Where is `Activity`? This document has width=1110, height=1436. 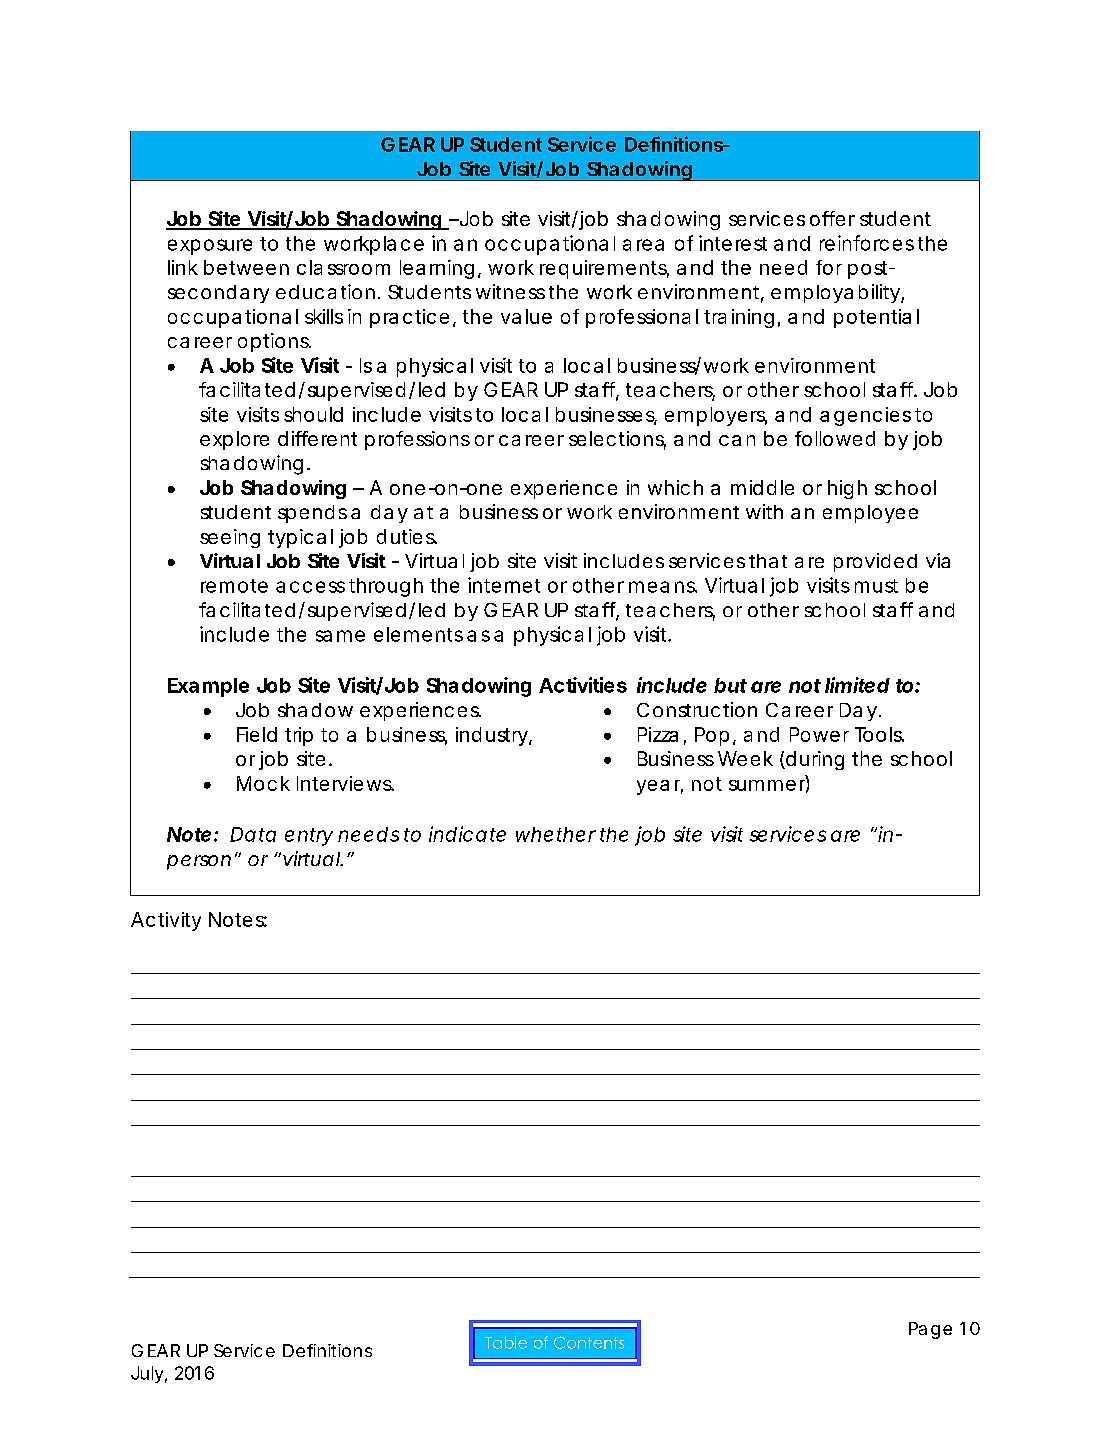 Activity is located at coordinates (166, 921).
